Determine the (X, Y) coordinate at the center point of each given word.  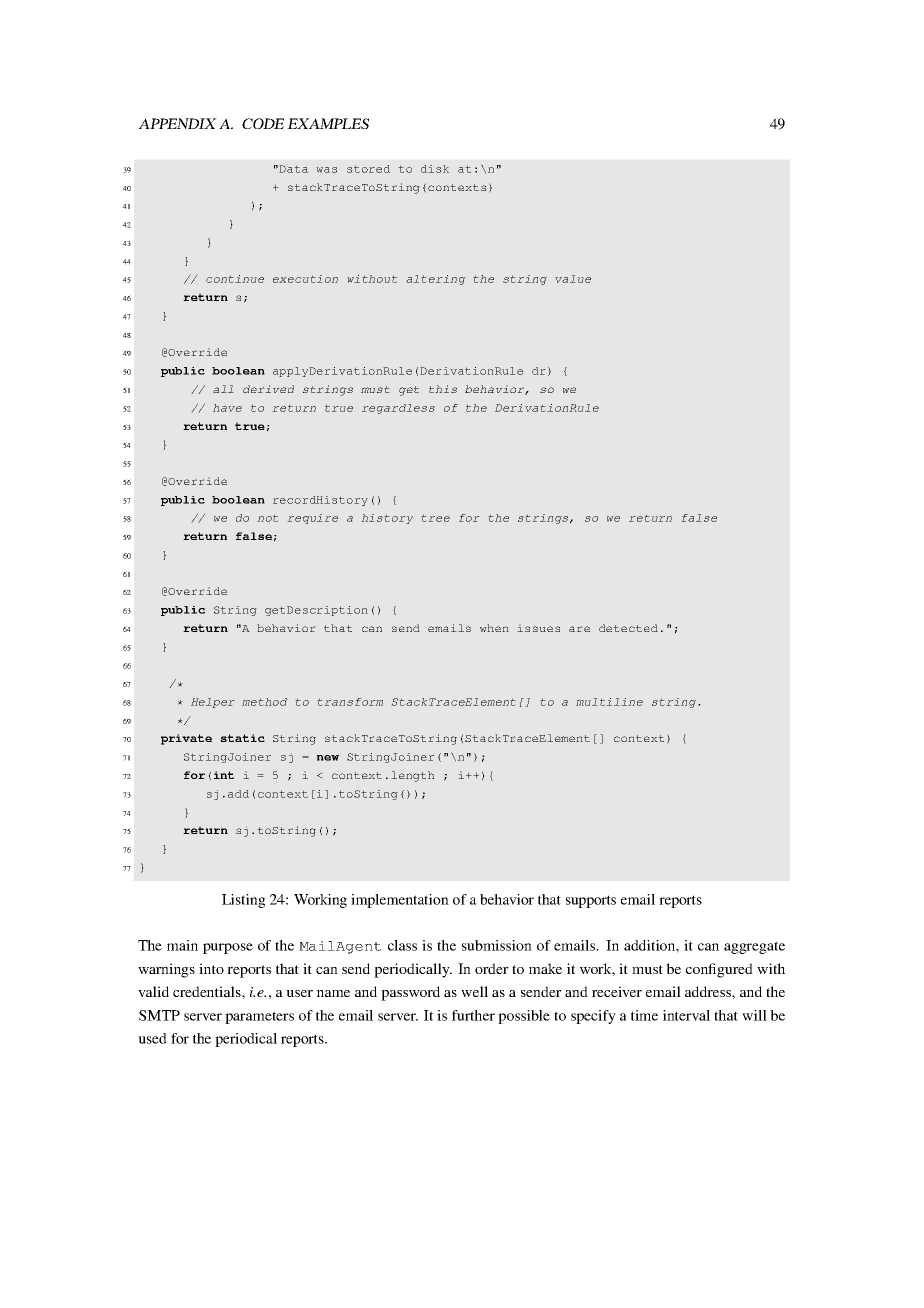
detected (628, 628)
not (267, 518)
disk (435, 169)
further (473, 1015)
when (494, 628)
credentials (208, 991)
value (573, 279)
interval (686, 1015)
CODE (263, 123)
